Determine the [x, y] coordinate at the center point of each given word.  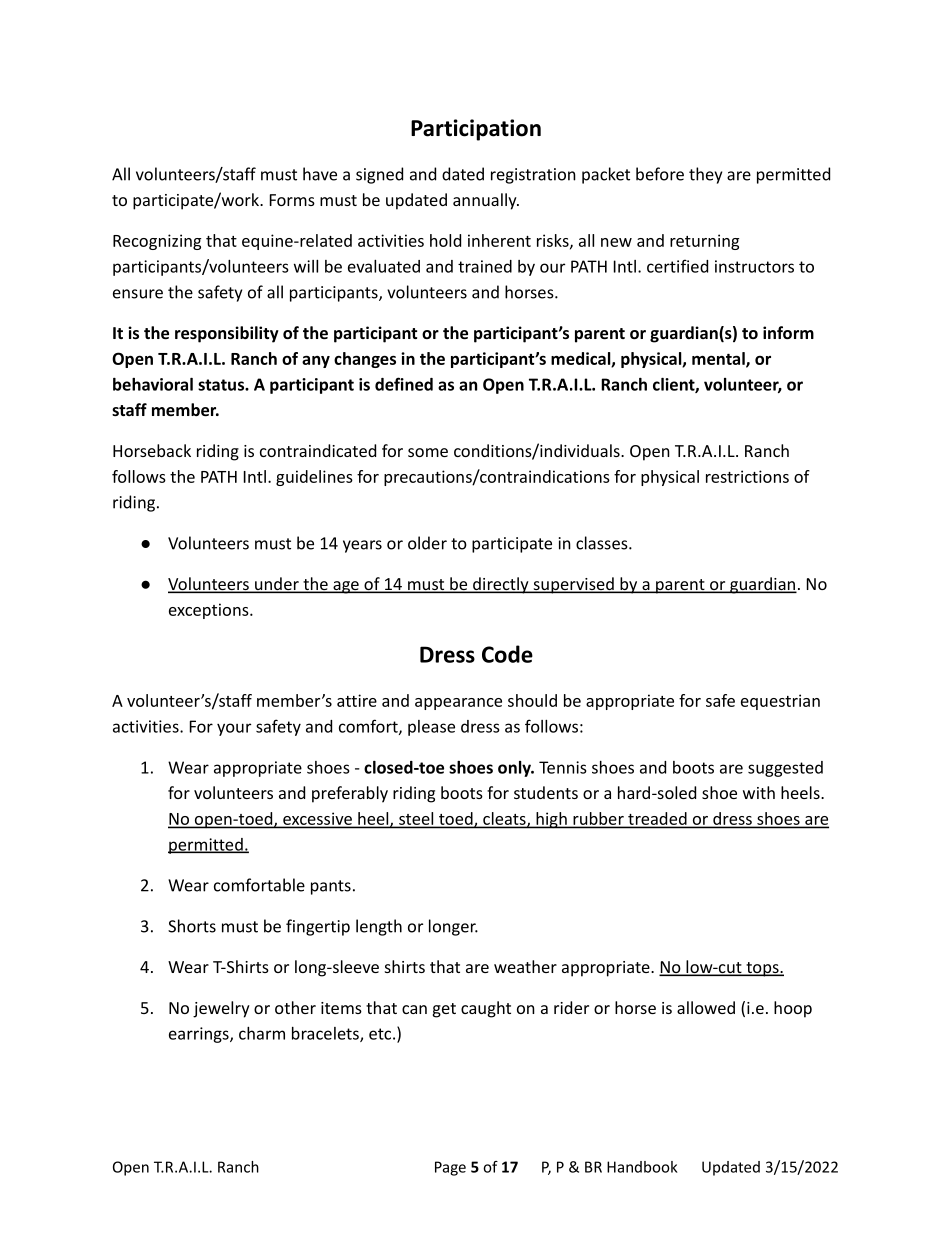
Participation [476, 130]
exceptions [210, 611]
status [222, 385]
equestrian [780, 702]
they [705, 175]
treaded [657, 819]
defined [404, 384]
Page [450, 1168]
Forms [292, 200]
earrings [200, 1035]
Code [507, 654]
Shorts [192, 926]
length [379, 927]
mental [719, 359]
